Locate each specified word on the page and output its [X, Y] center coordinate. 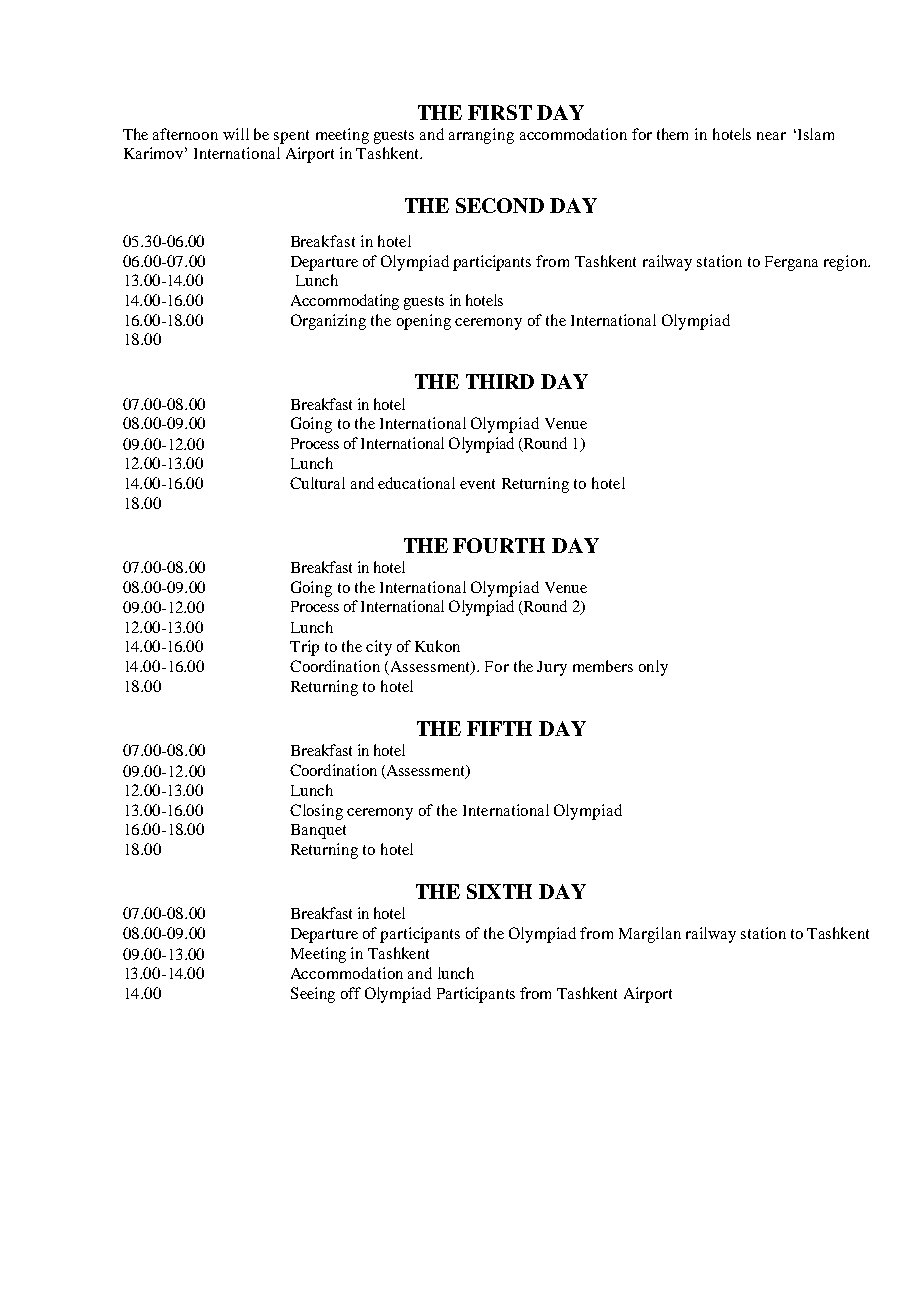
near [771, 136]
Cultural [317, 483]
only [653, 668]
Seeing [313, 995]
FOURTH [499, 545]
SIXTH [499, 891]
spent [291, 137]
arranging [481, 136]
